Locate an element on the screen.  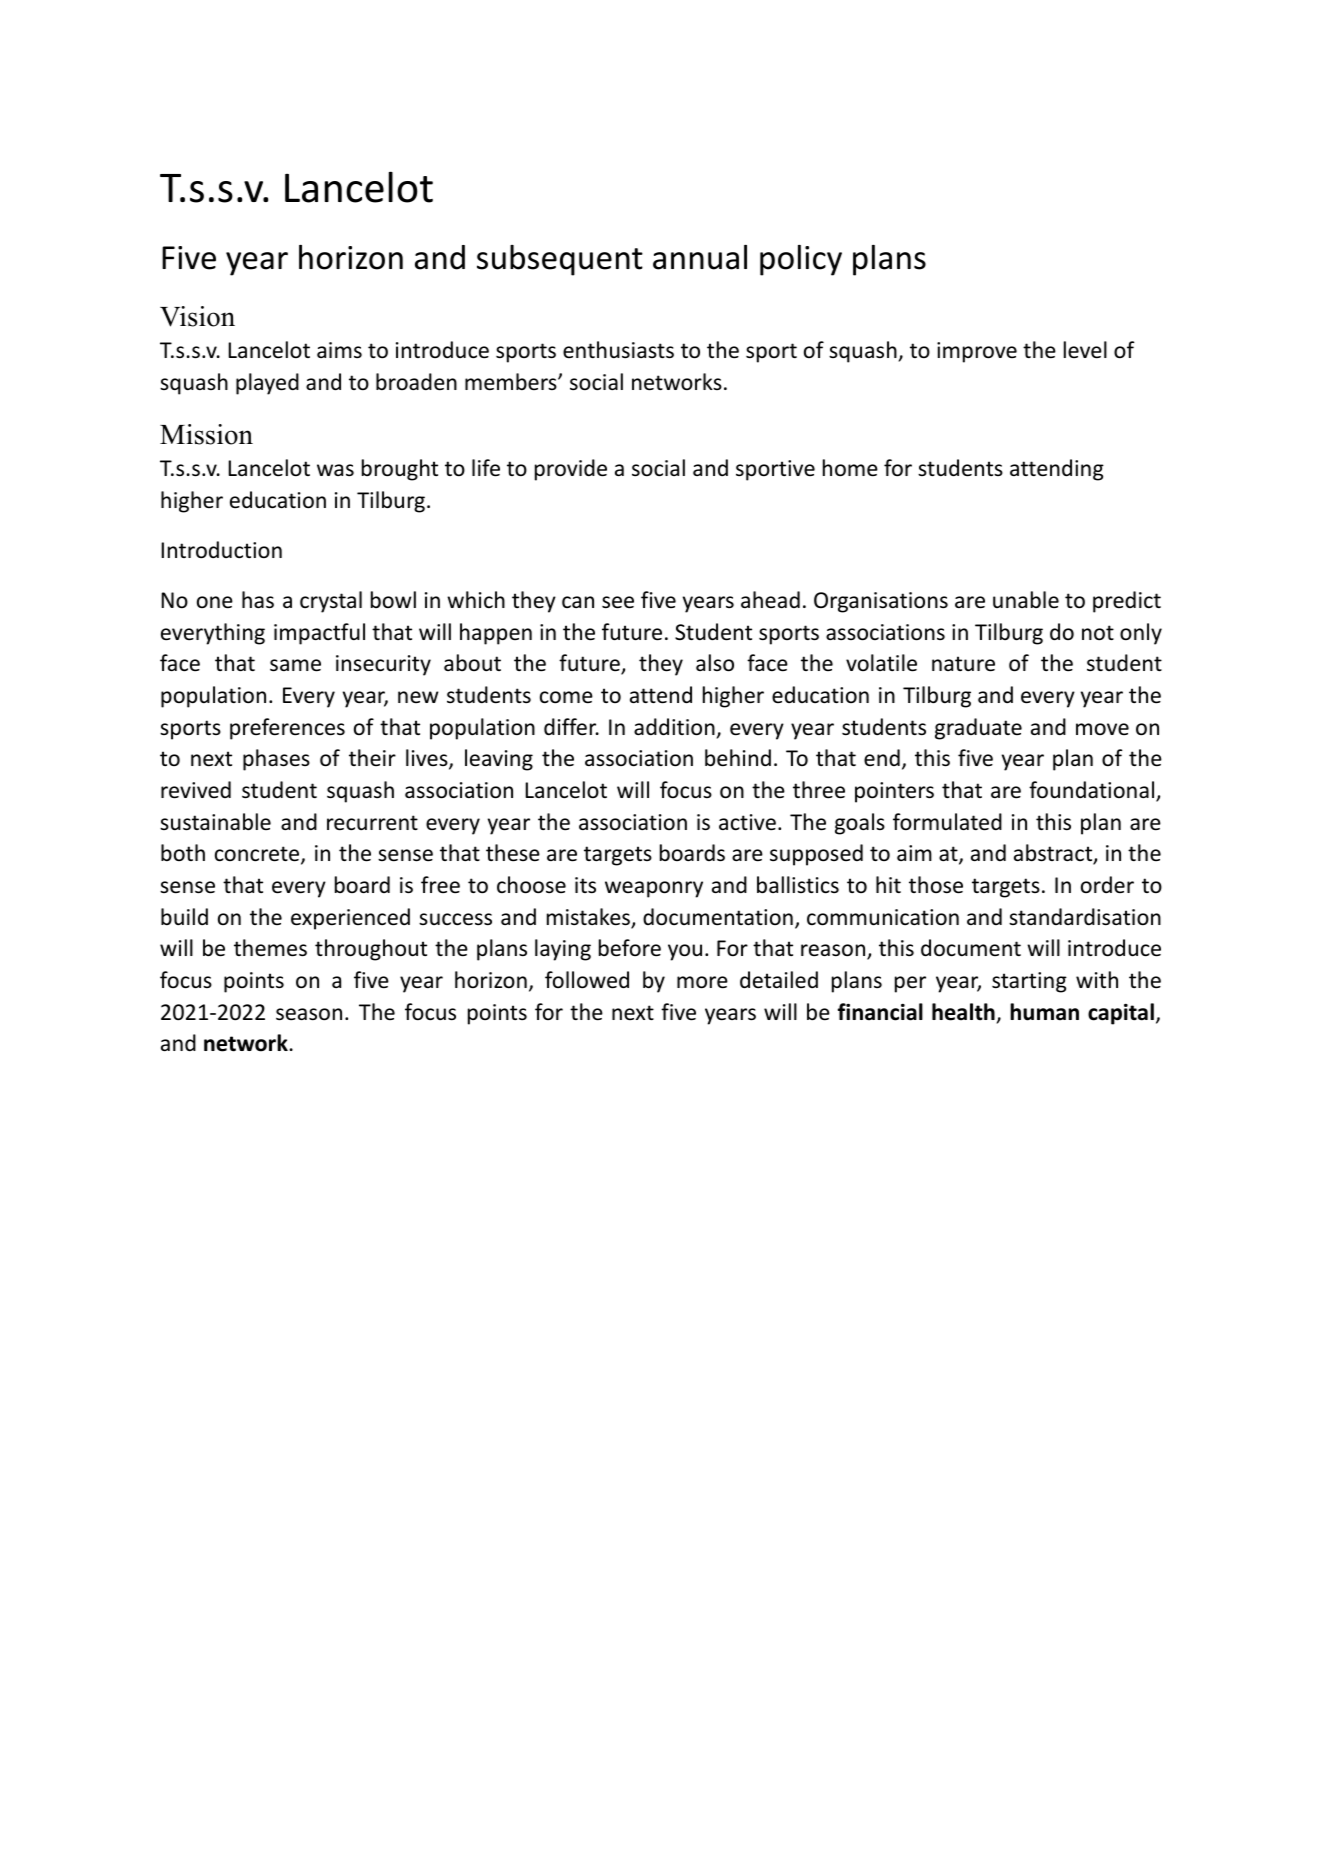
season is located at coordinates (309, 1014).
